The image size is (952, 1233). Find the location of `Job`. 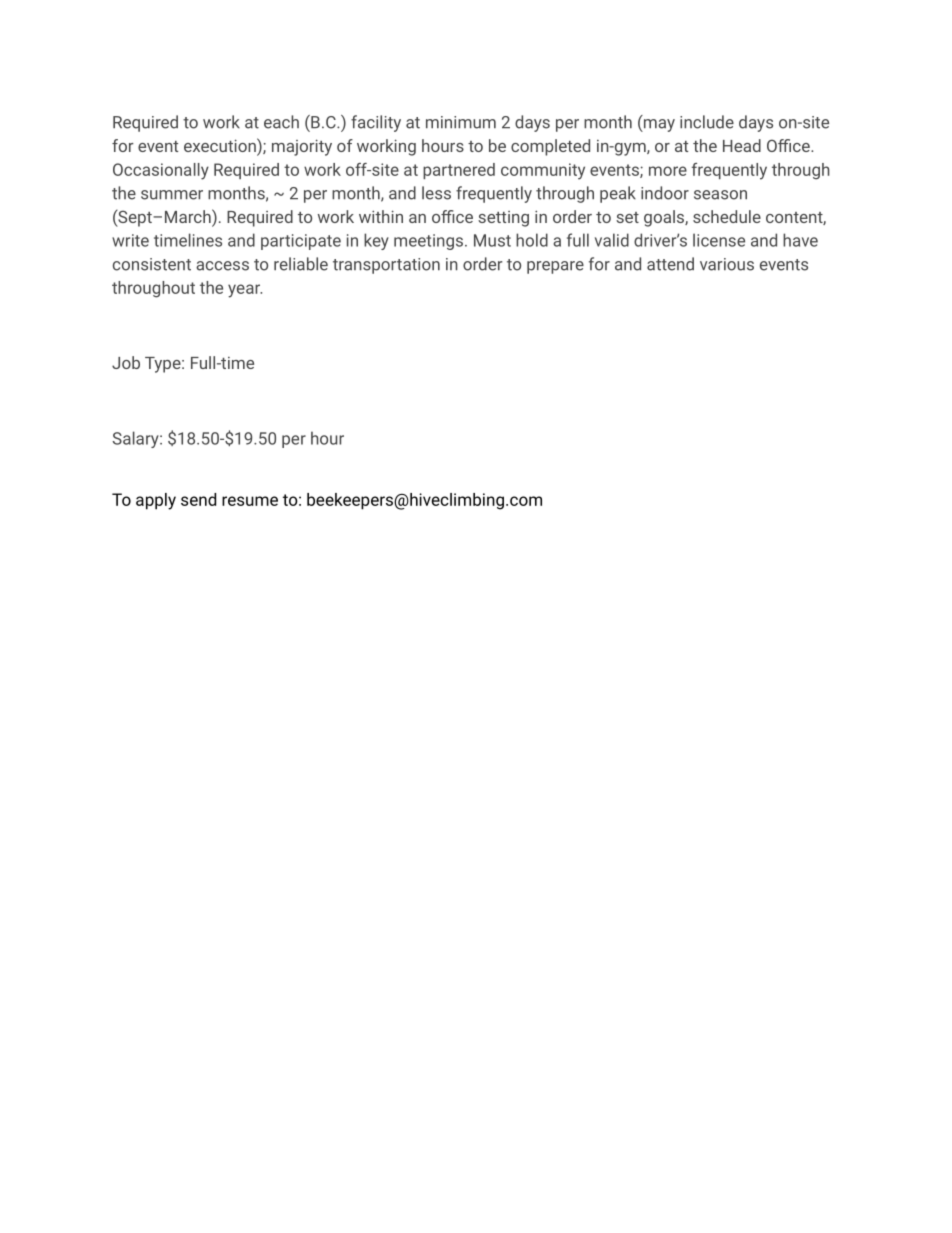

Job is located at coordinates (126, 362).
